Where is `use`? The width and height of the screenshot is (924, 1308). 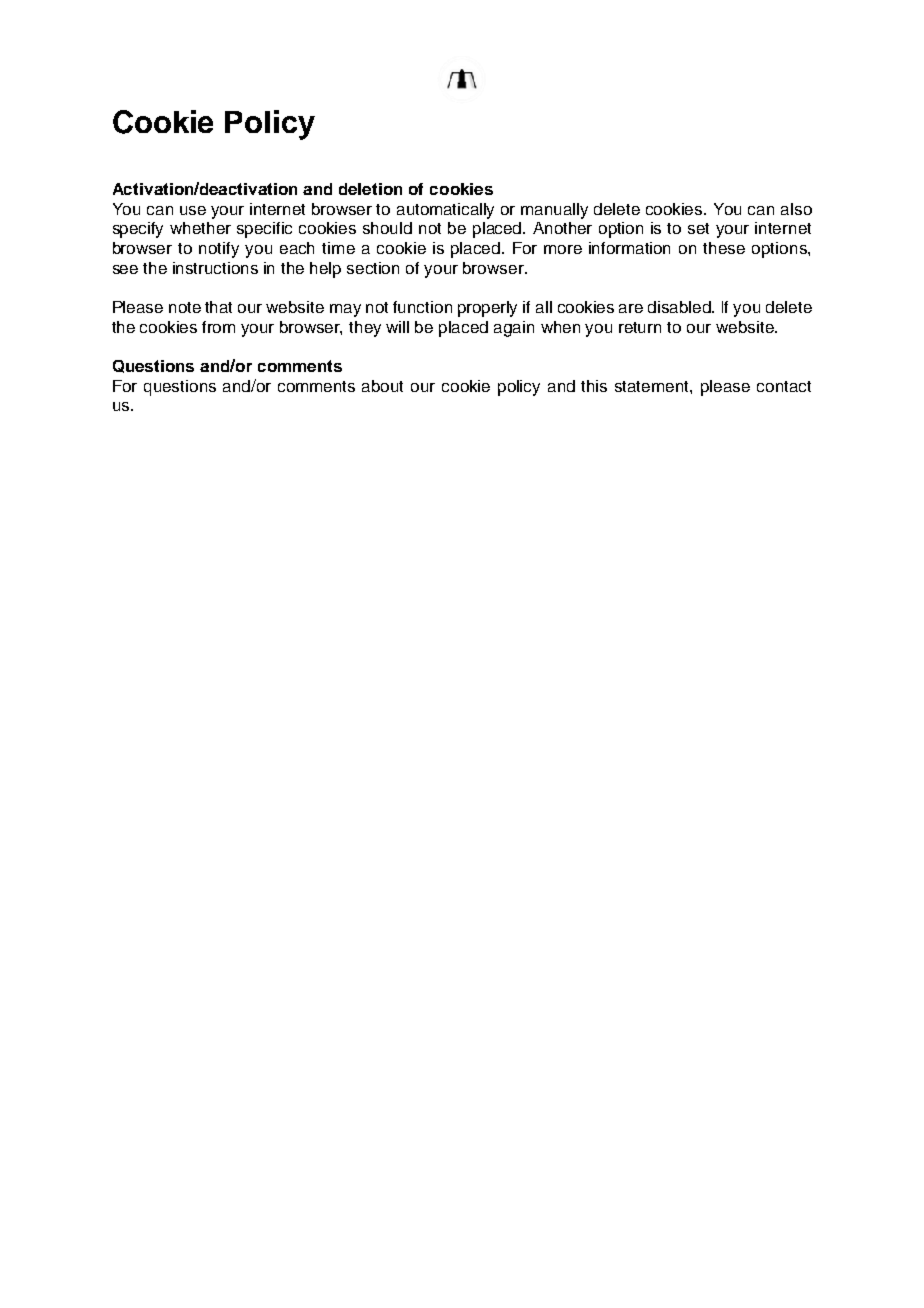
use is located at coordinates (193, 210).
